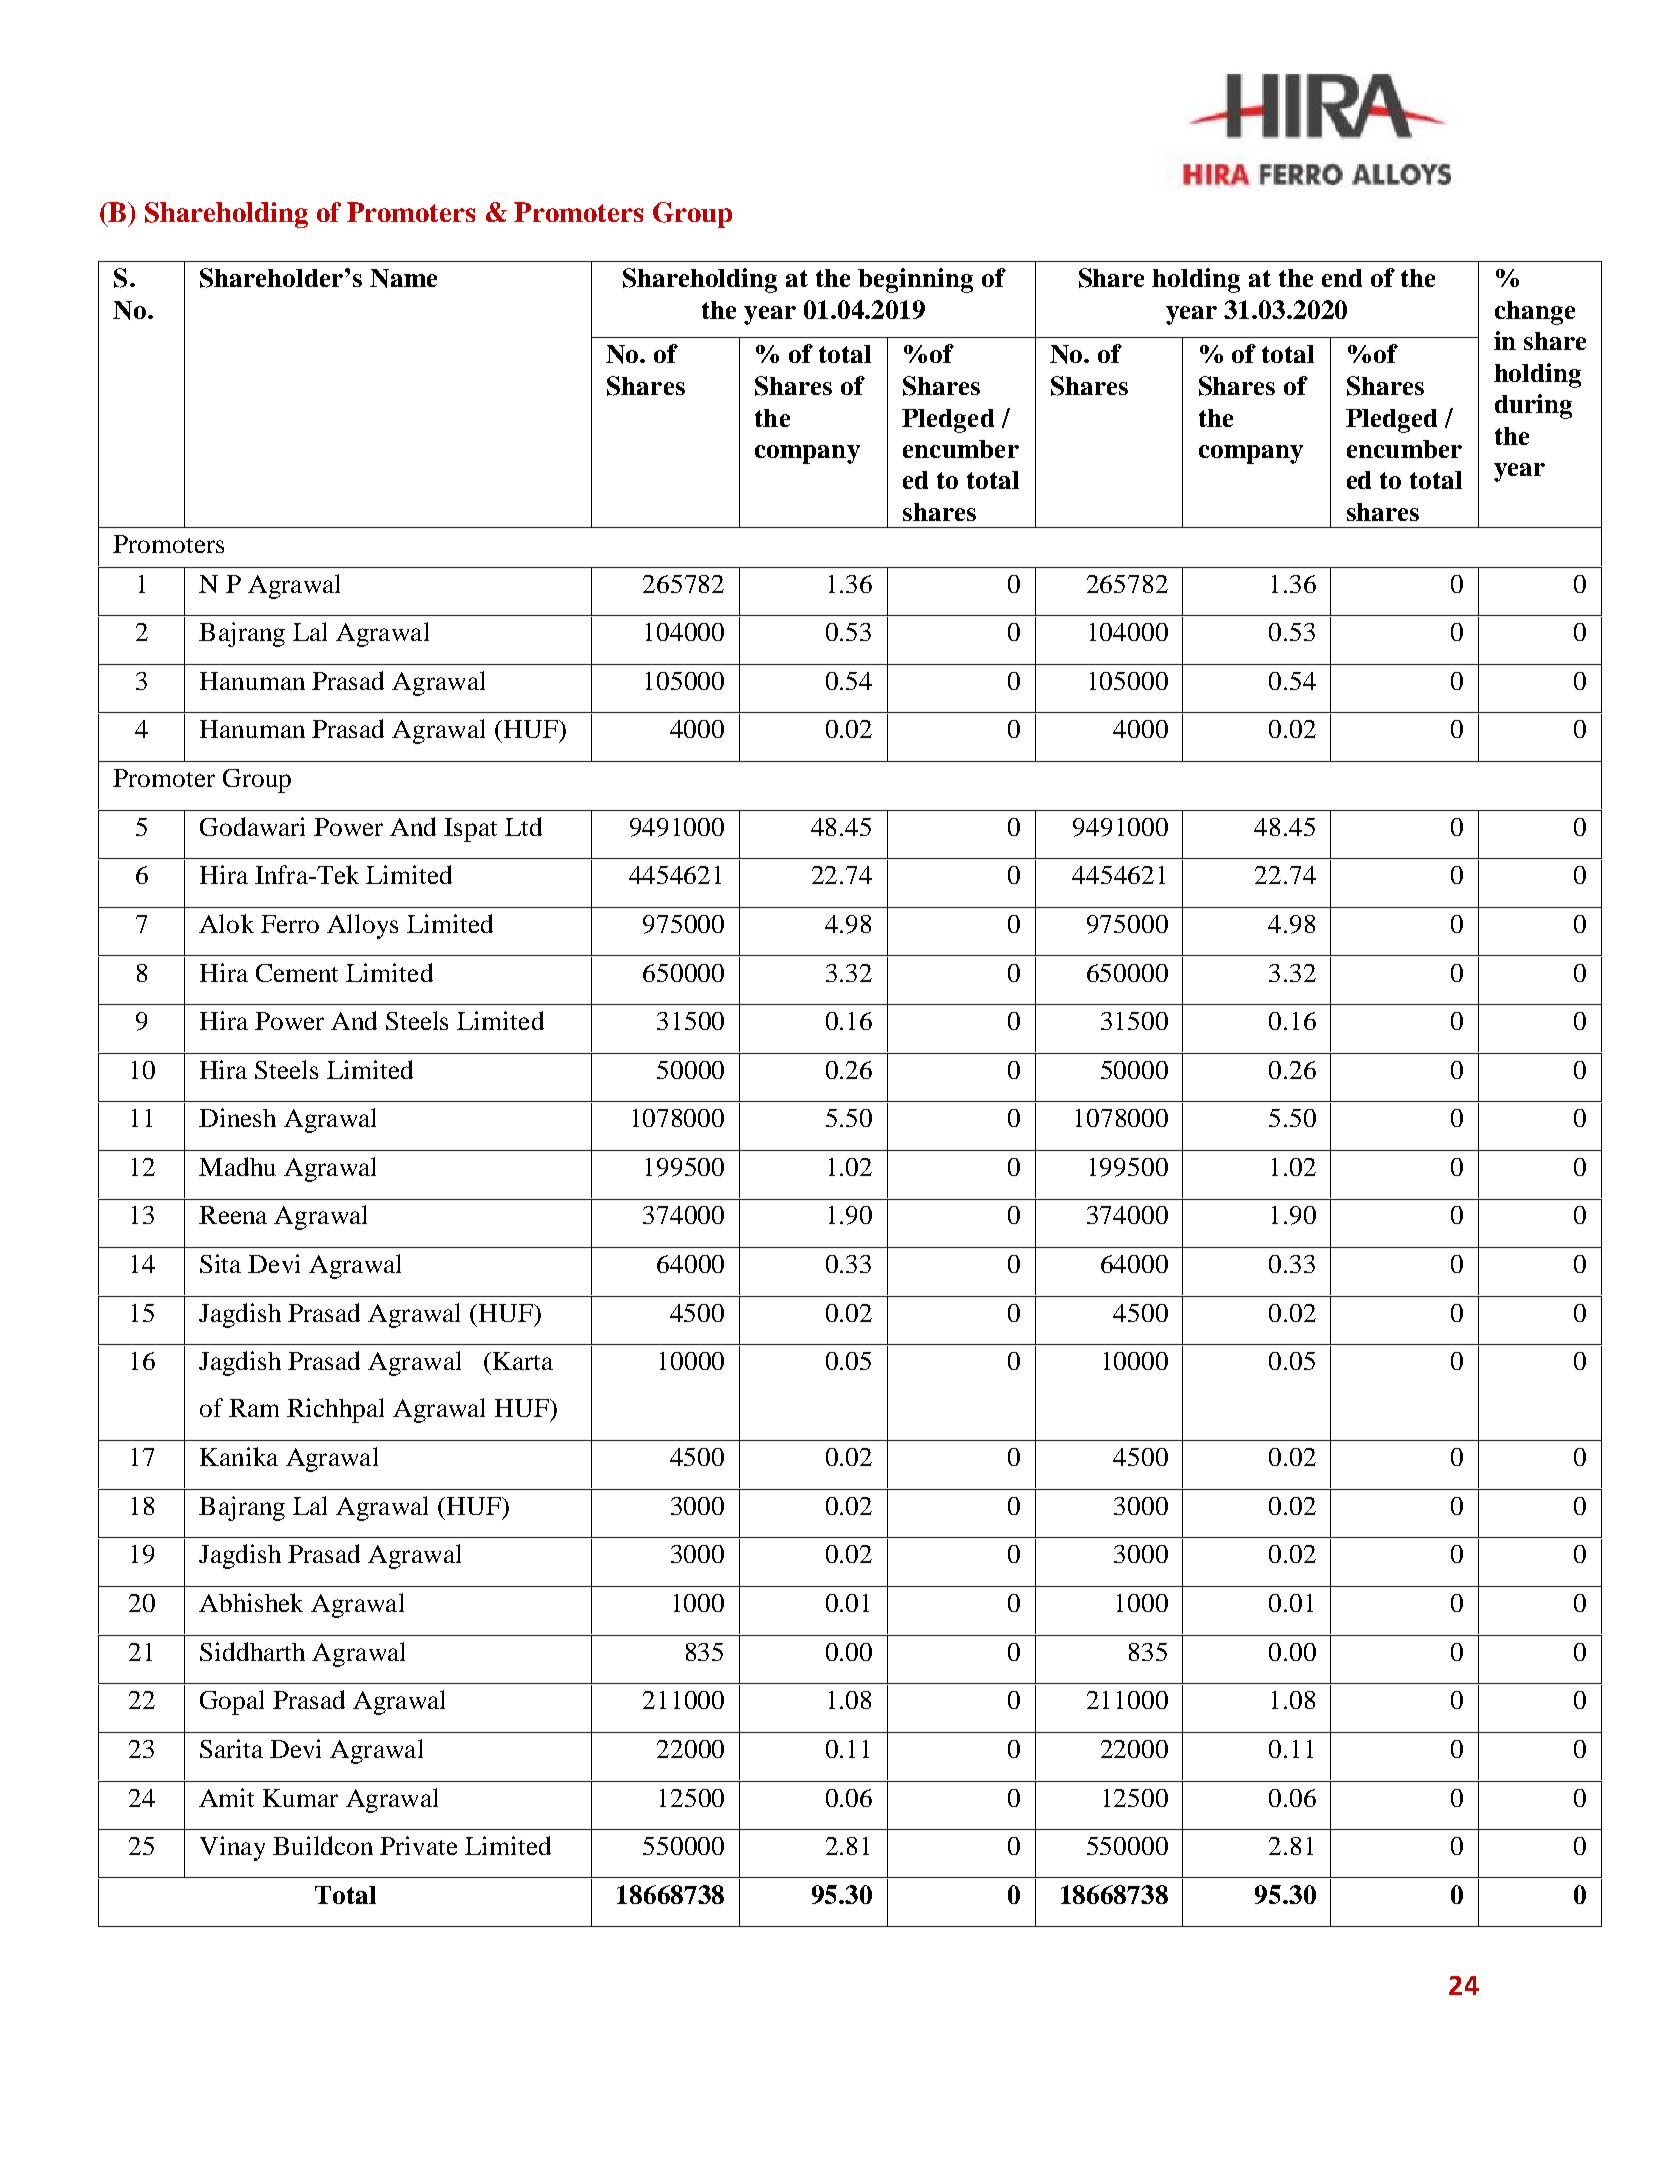 This document has width=1676, height=2169. Describe the element at coordinates (1342, 278) in the document. I see `end` at that location.
